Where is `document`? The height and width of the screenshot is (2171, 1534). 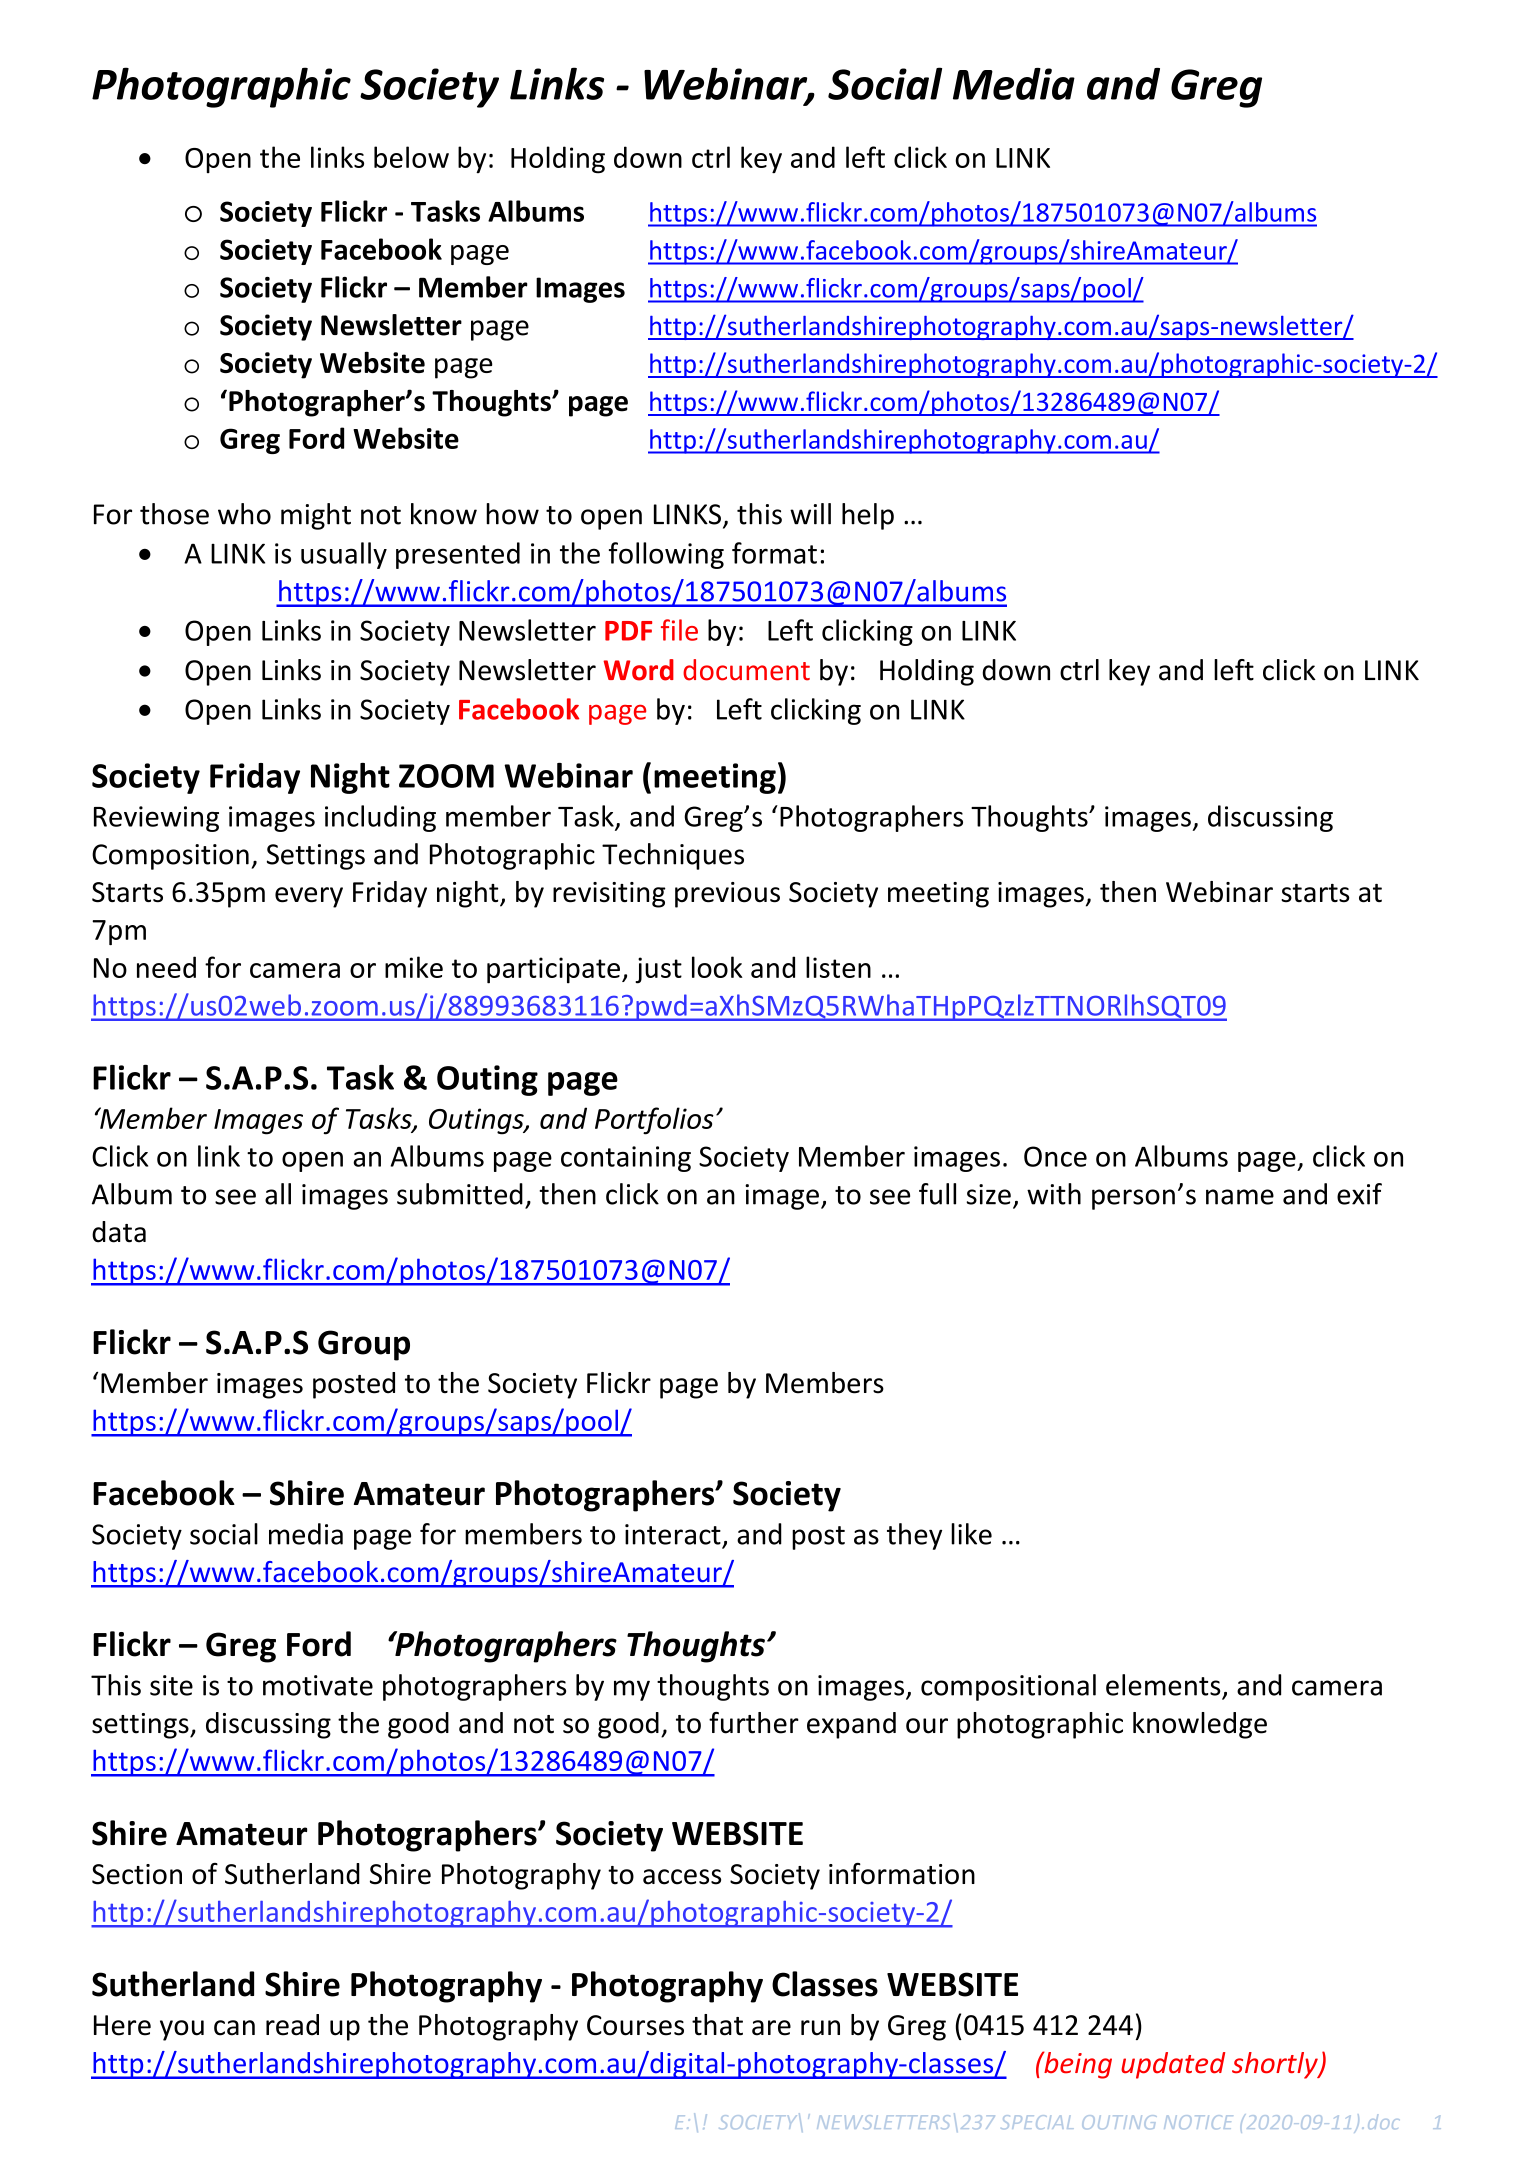 document is located at coordinates (746, 670).
